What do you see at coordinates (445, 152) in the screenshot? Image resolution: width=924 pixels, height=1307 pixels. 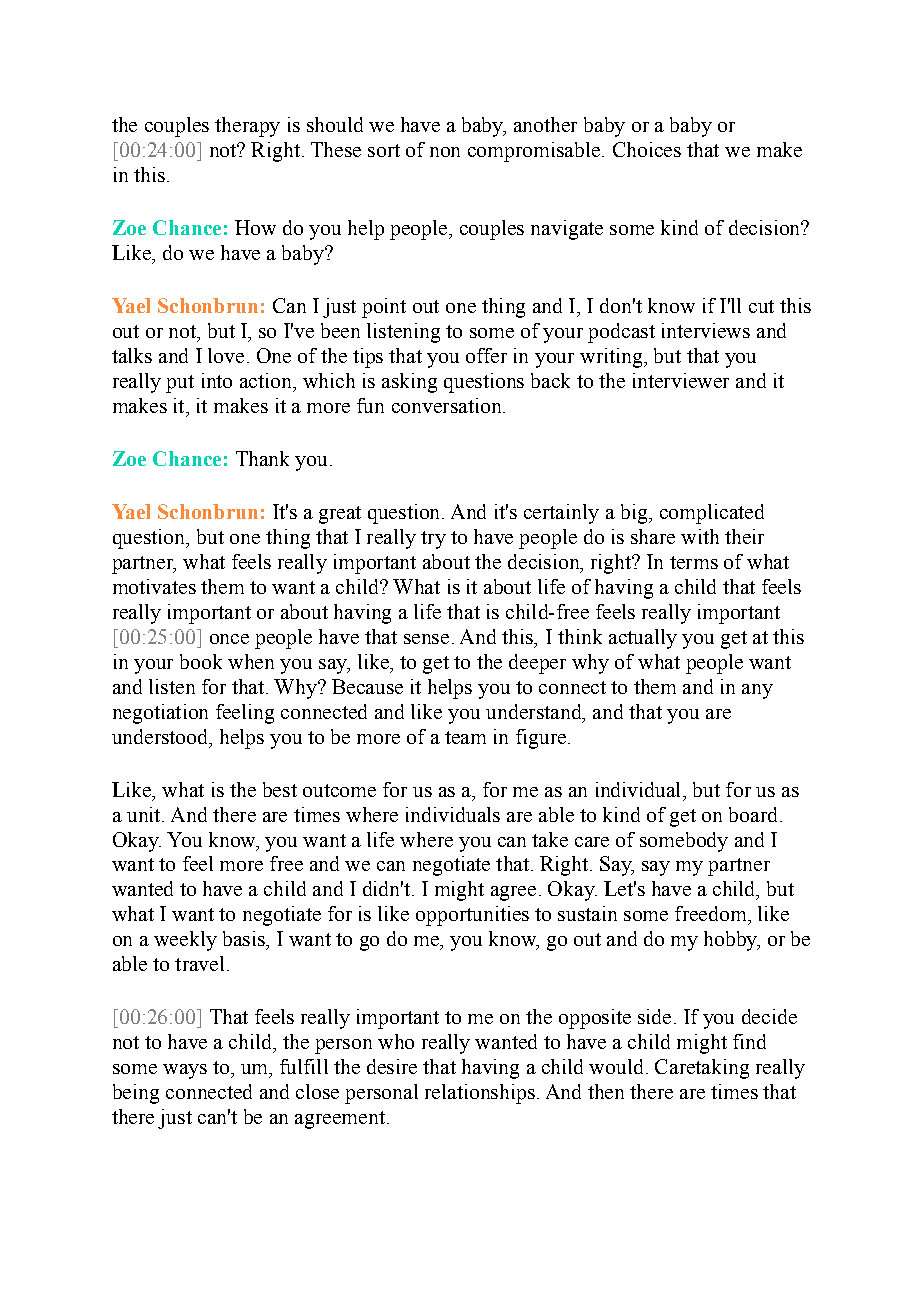 I see `non` at bounding box center [445, 152].
